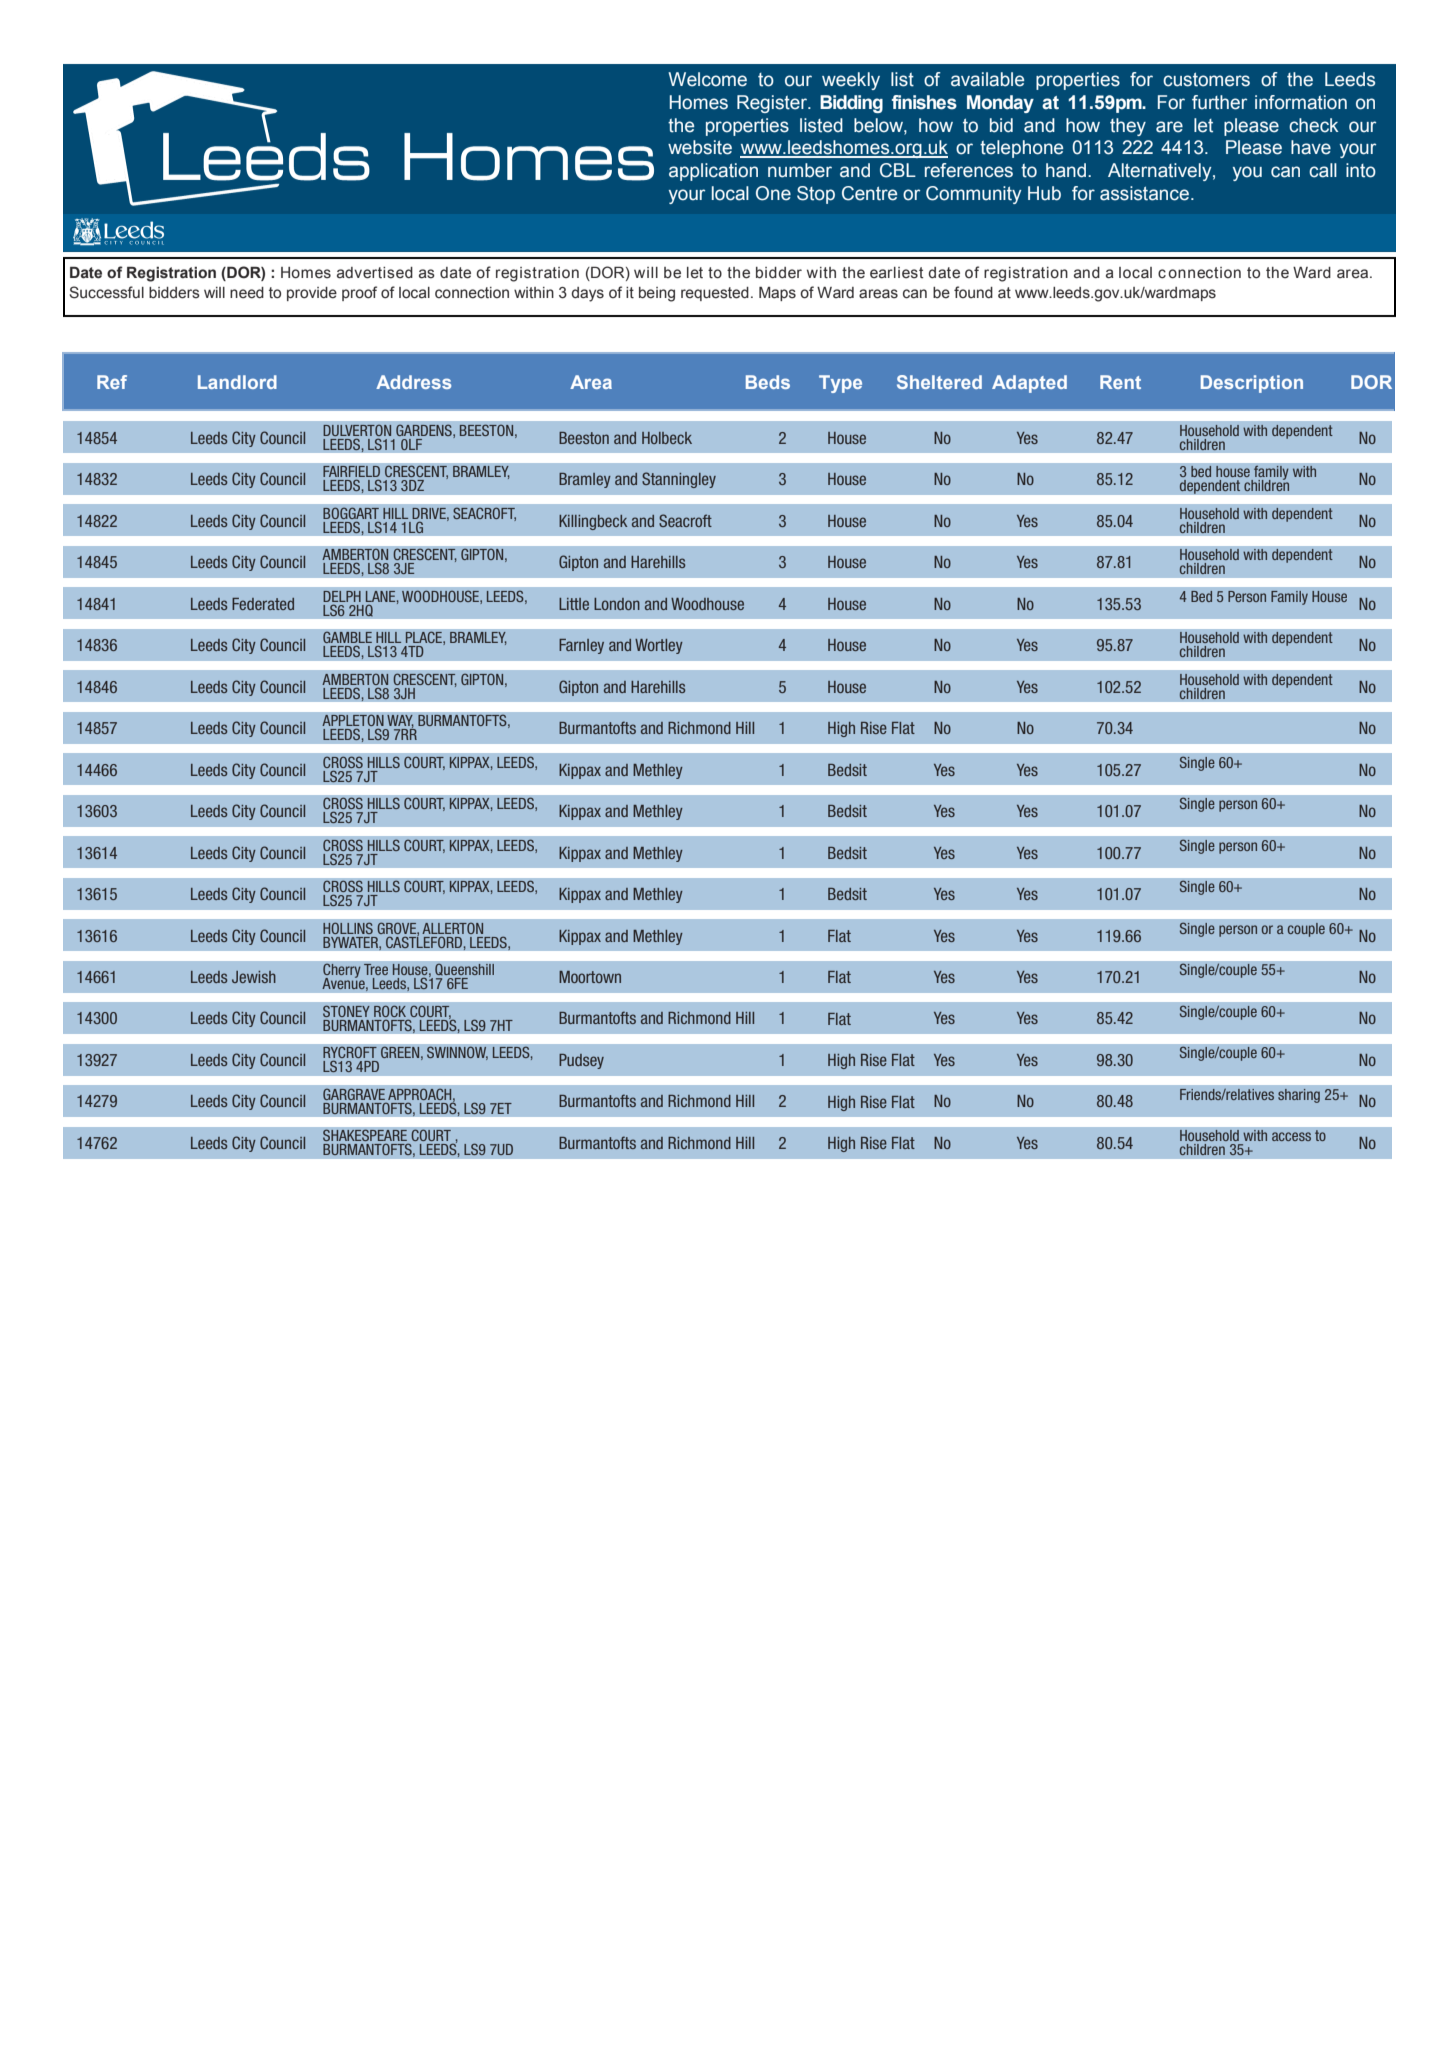 The height and width of the page is (2059, 1456). Describe the element at coordinates (237, 382) in the page. I see `Landlord` at that location.
